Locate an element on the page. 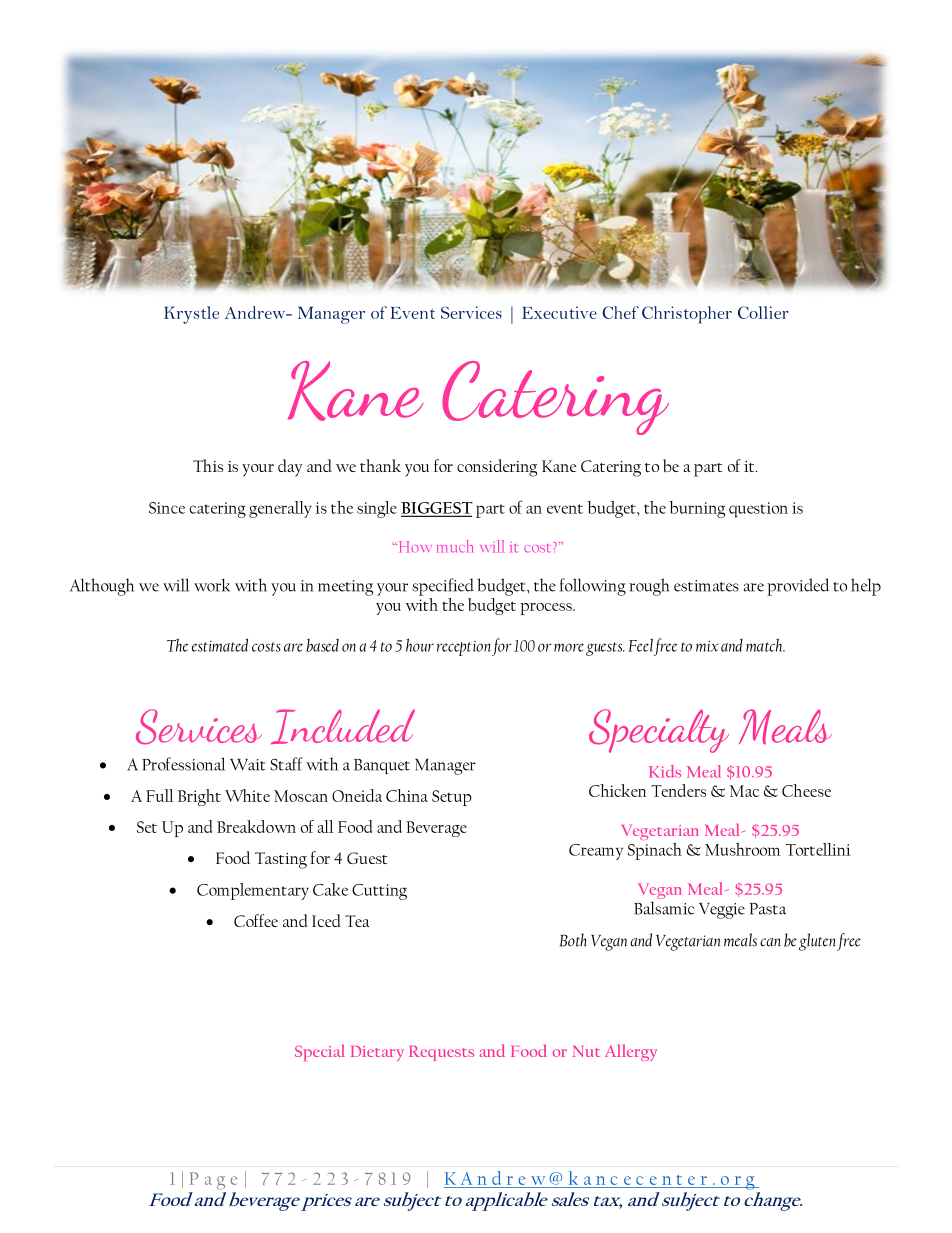  reception is located at coordinates (464, 648).
